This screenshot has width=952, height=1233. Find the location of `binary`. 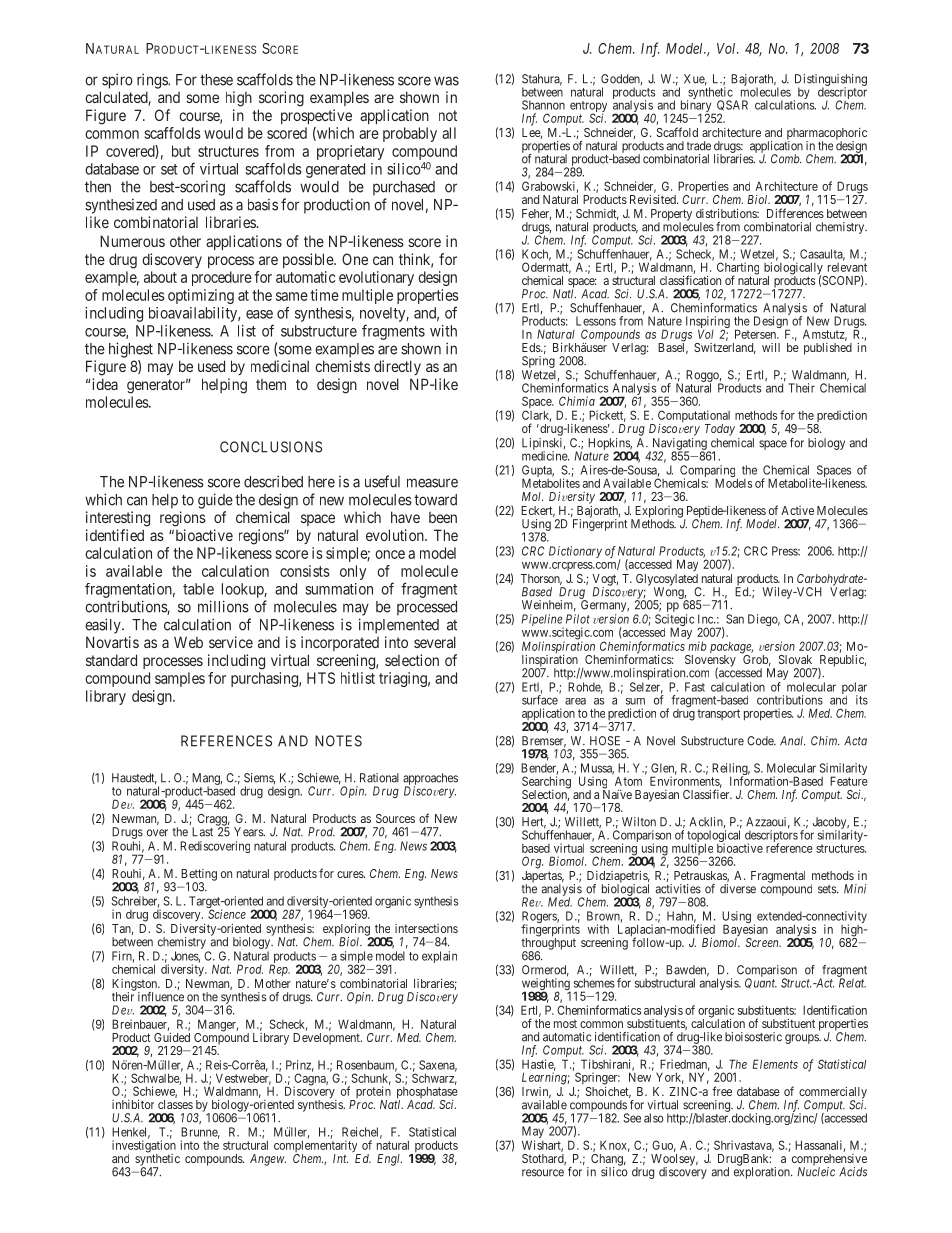

binary is located at coordinates (696, 107).
